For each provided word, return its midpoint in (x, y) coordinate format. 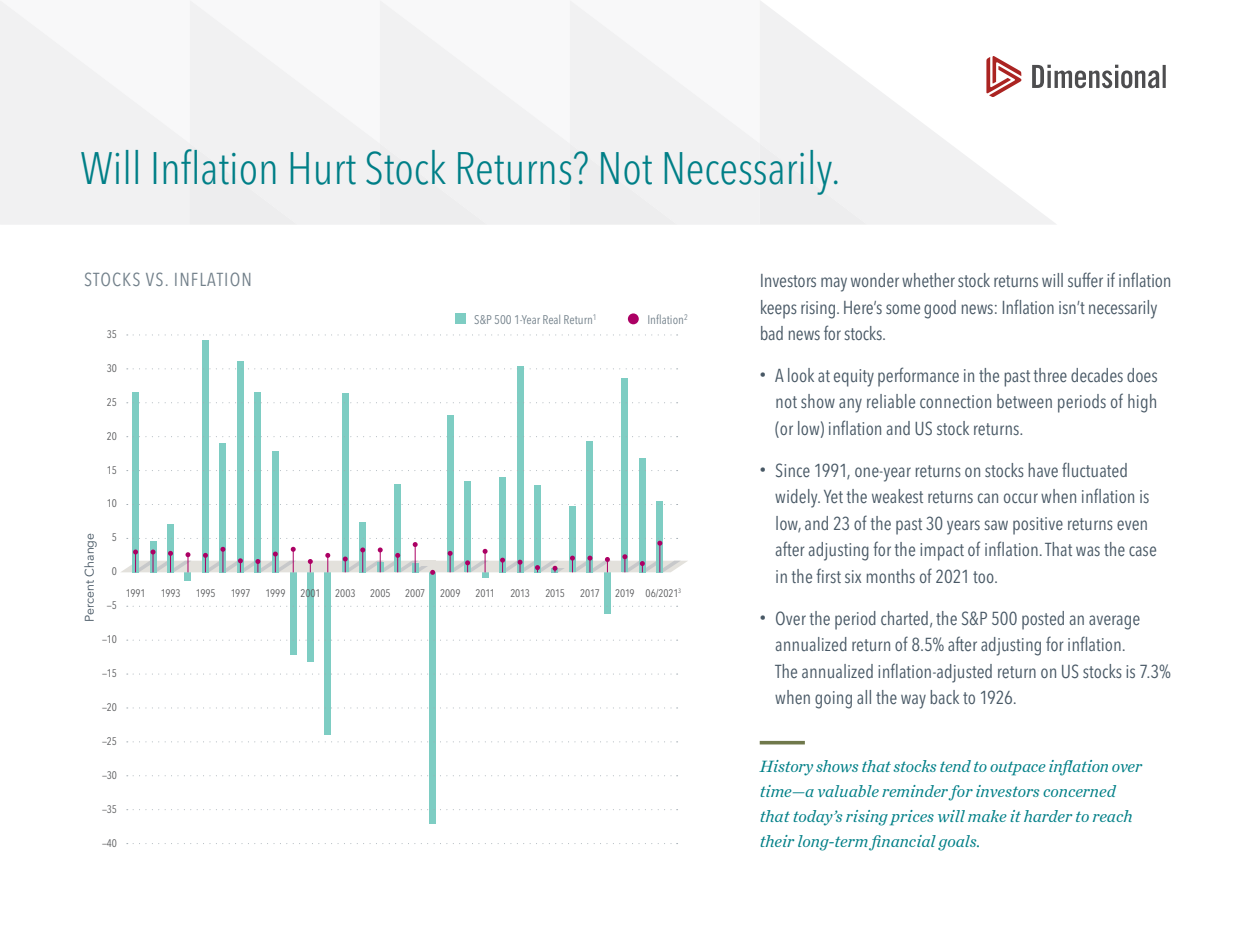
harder (1048, 816)
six (853, 576)
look (801, 375)
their (777, 841)
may (834, 284)
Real (551, 319)
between (1024, 401)
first (828, 575)
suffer (1085, 279)
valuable (848, 791)
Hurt (323, 168)
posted (1043, 620)
